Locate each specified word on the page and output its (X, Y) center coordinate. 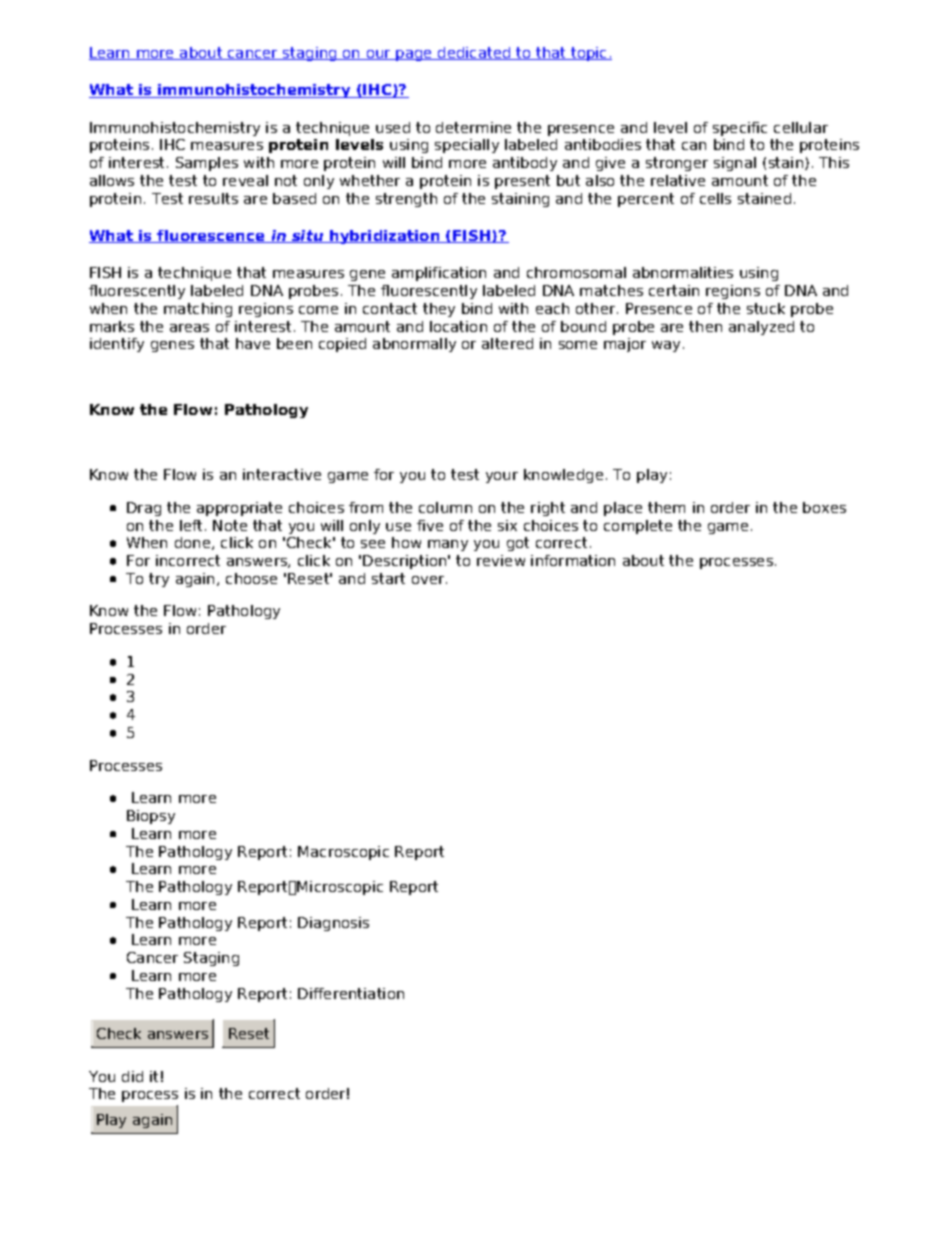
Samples (207, 164)
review (501, 560)
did (132, 1076)
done (194, 543)
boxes (824, 507)
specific (740, 129)
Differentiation (351, 993)
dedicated (474, 53)
